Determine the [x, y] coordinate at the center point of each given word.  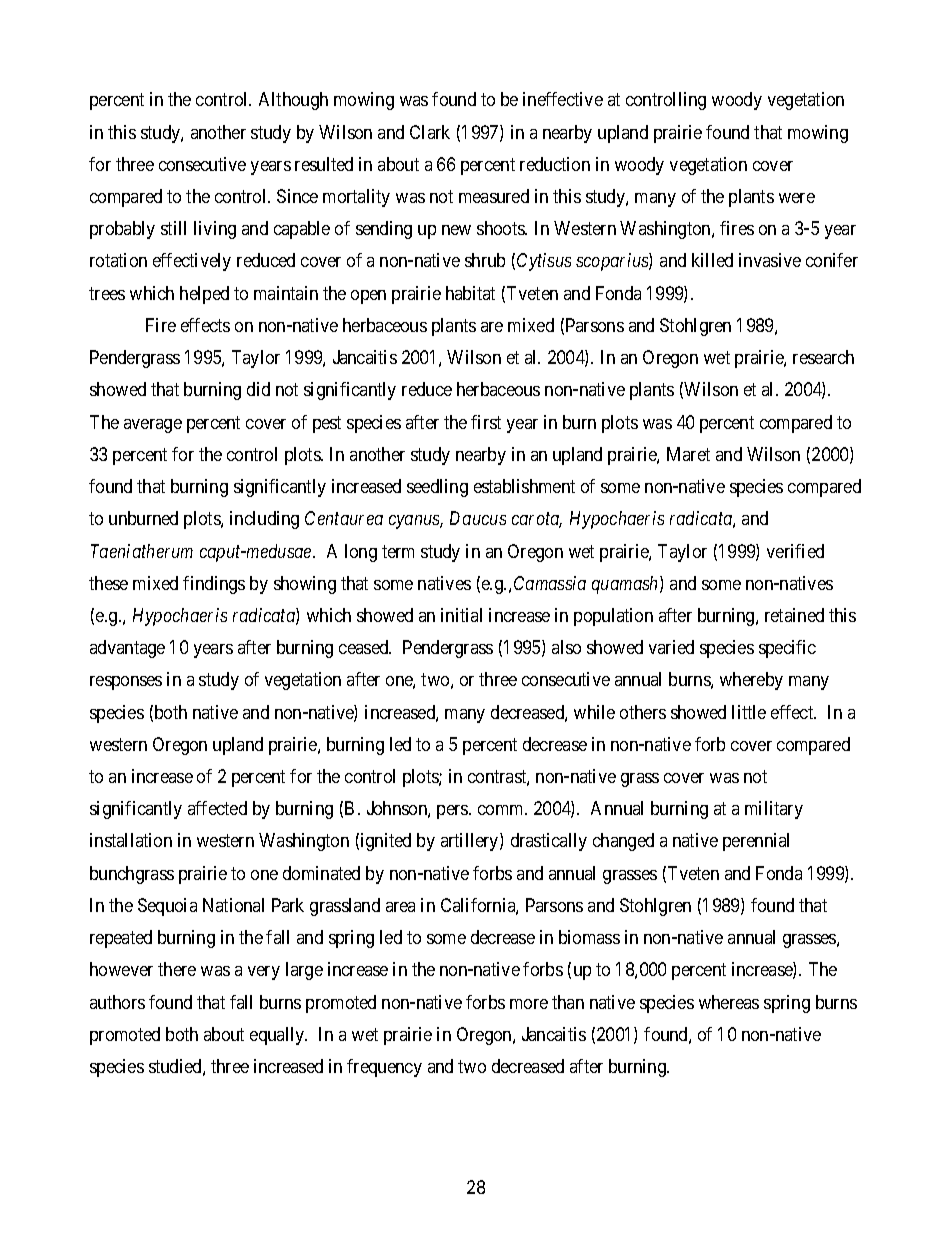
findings [214, 585]
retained [794, 615]
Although [293, 101]
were [797, 198]
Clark [430, 132]
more [529, 1004]
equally [278, 1036]
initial [461, 615]
